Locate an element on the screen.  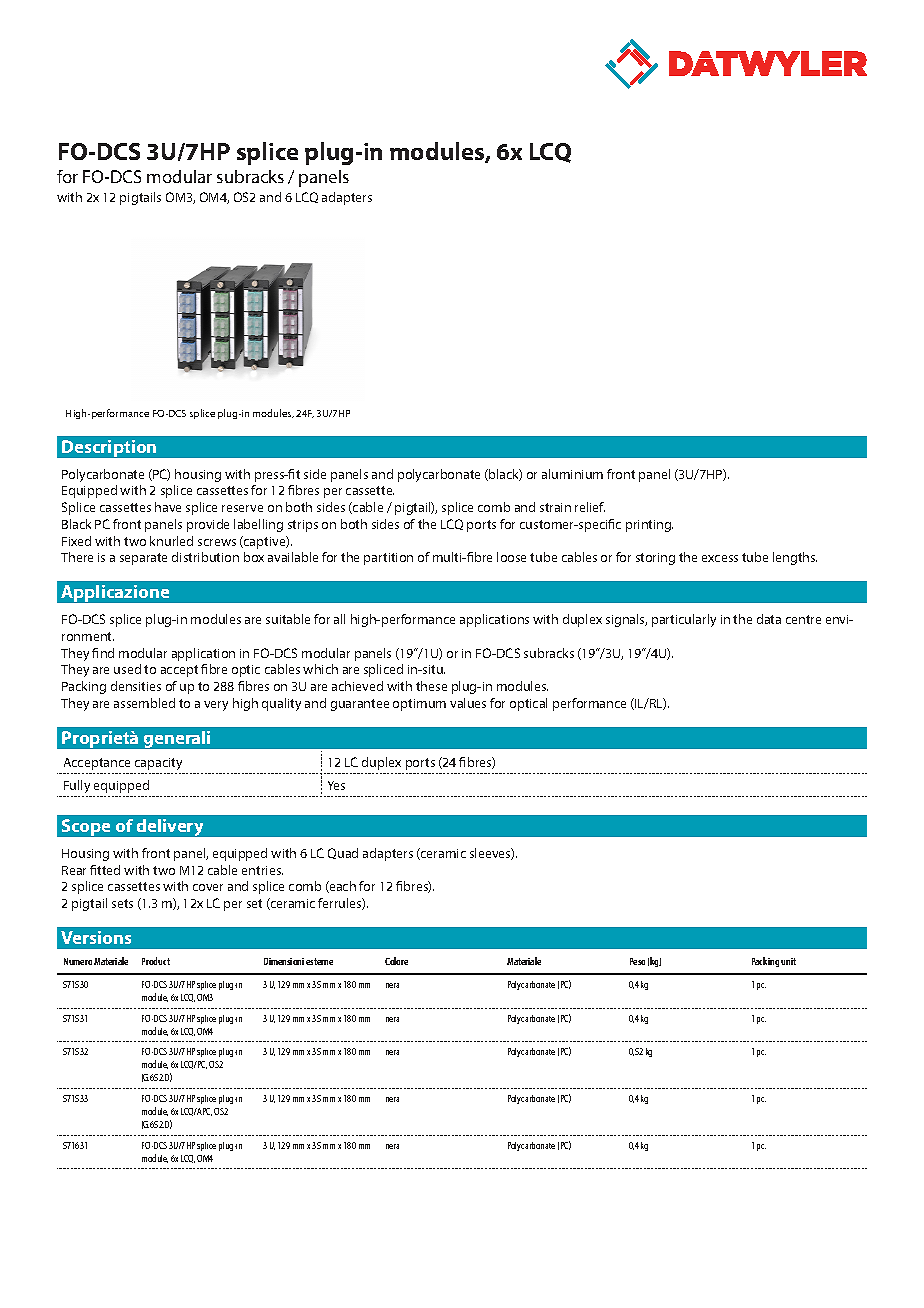
find is located at coordinates (103, 653).
